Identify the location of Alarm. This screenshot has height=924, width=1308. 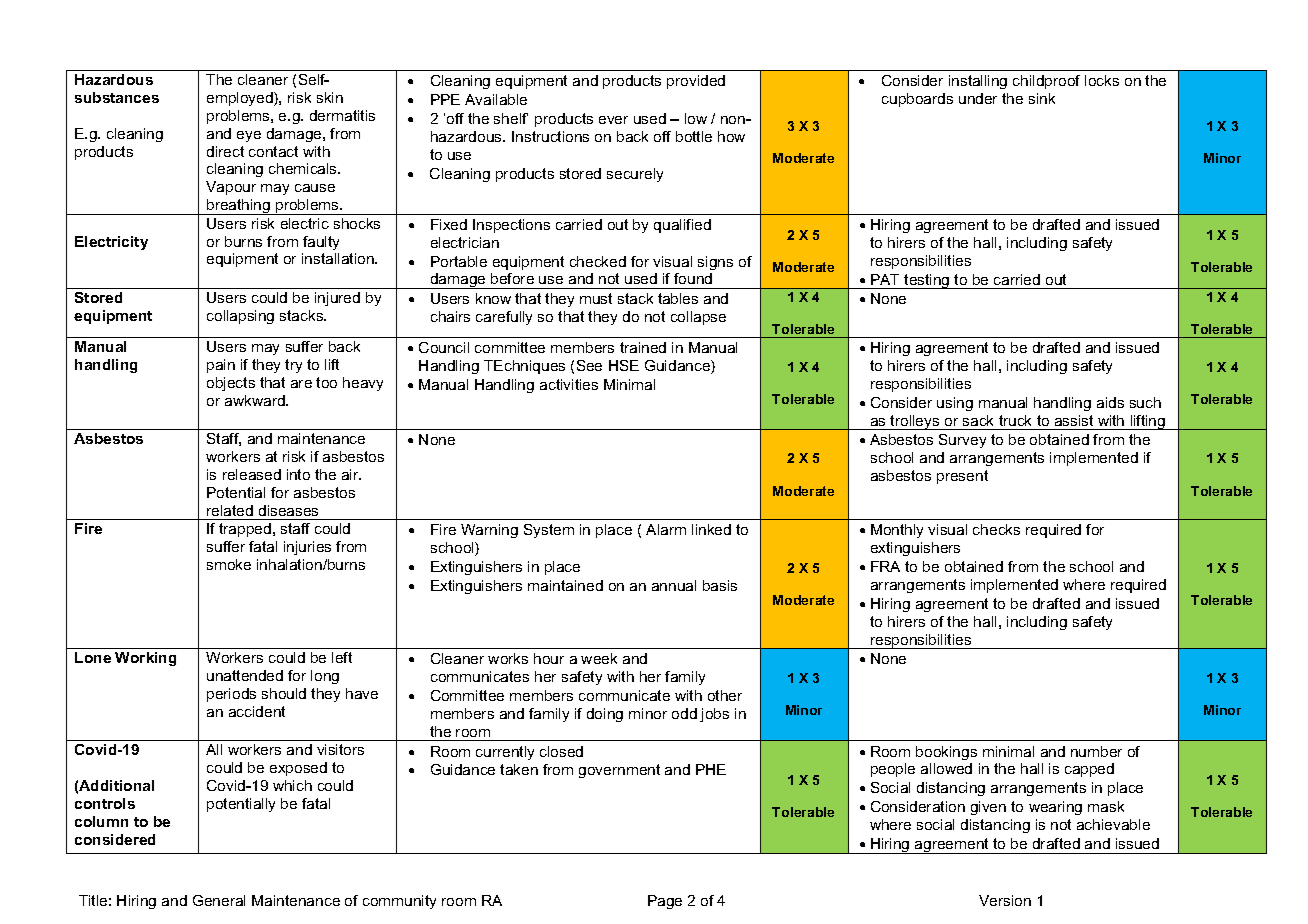
(666, 529).
